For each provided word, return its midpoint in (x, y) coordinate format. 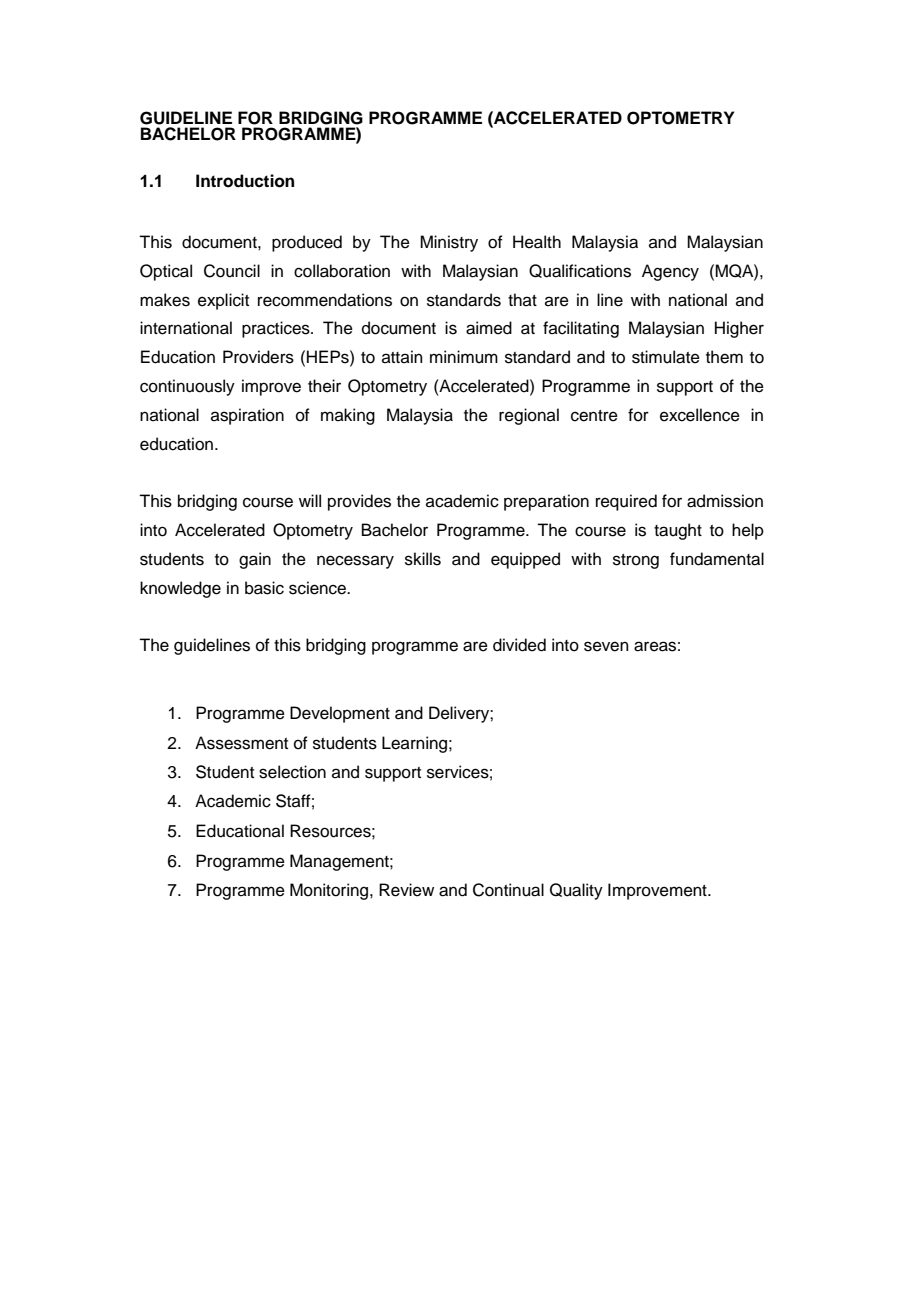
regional (529, 416)
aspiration (247, 416)
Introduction (245, 181)
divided (519, 645)
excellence (700, 415)
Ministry (449, 243)
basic (264, 588)
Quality (576, 891)
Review (406, 890)
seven (606, 646)
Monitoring (330, 891)
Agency (670, 272)
